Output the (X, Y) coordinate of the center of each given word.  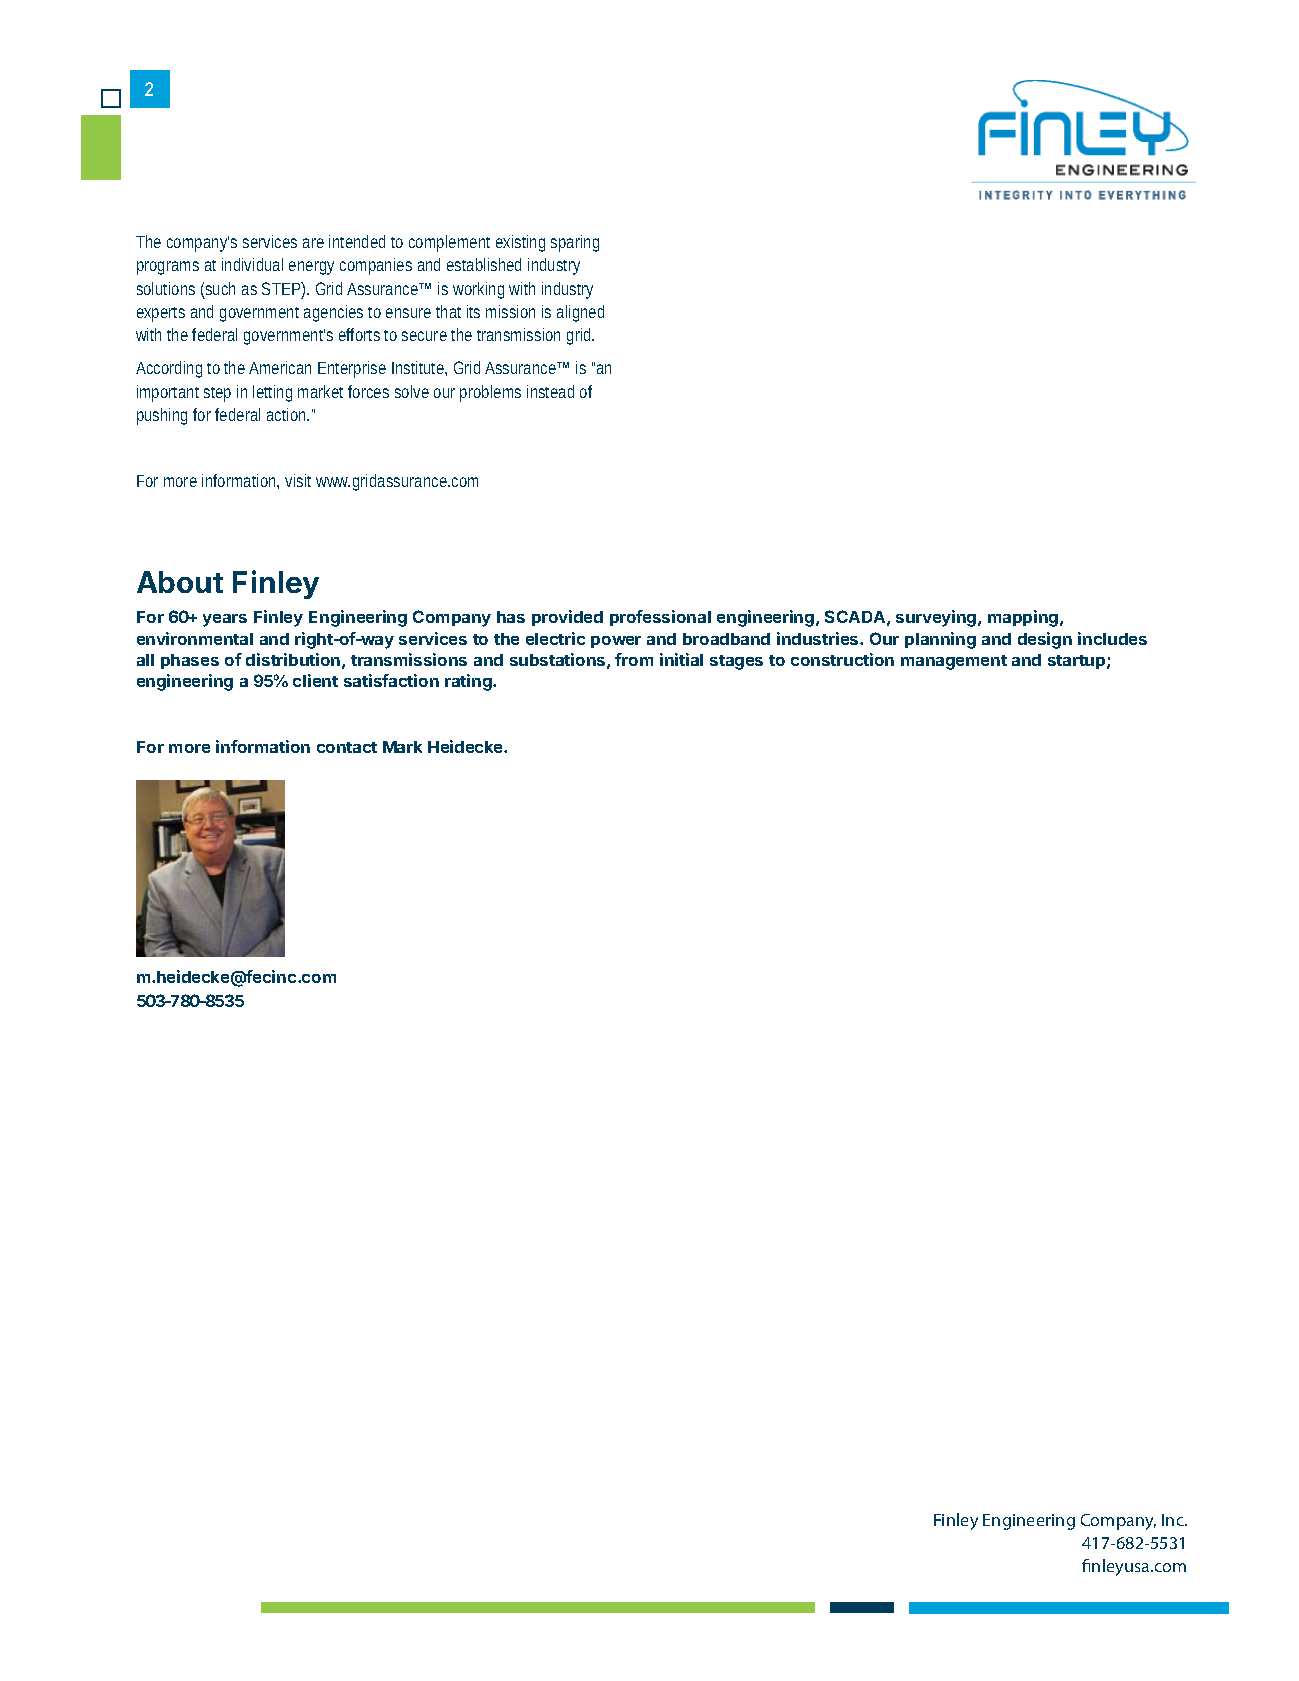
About (180, 582)
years (225, 620)
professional (660, 618)
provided (567, 618)
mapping (1024, 618)
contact (347, 747)
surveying (937, 618)
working (481, 290)
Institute (419, 368)
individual (252, 264)
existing (520, 243)
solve (412, 391)
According (172, 369)
